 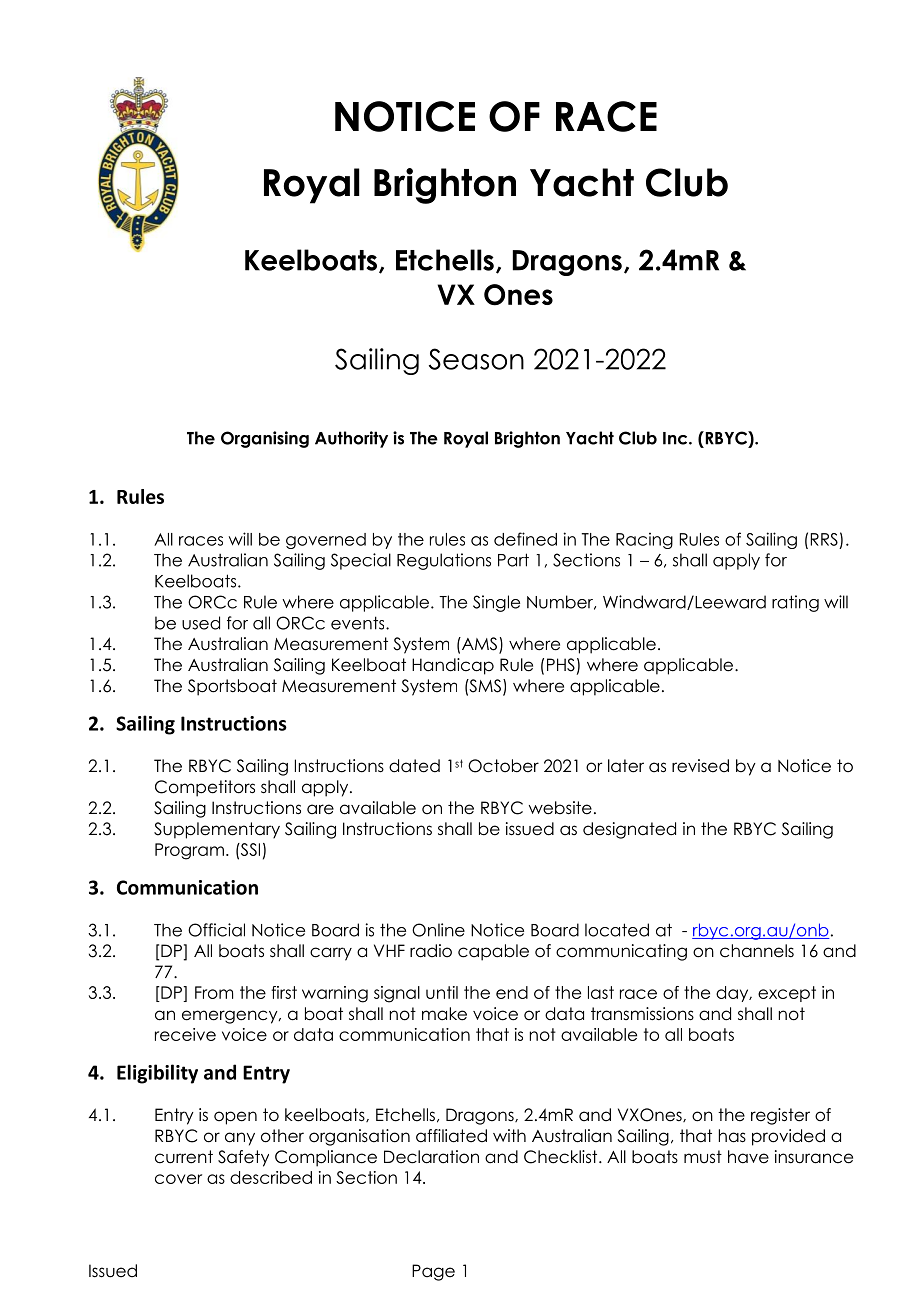 What do you see at coordinates (271, 1177) in the screenshot?
I see `described` at bounding box center [271, 1177].
